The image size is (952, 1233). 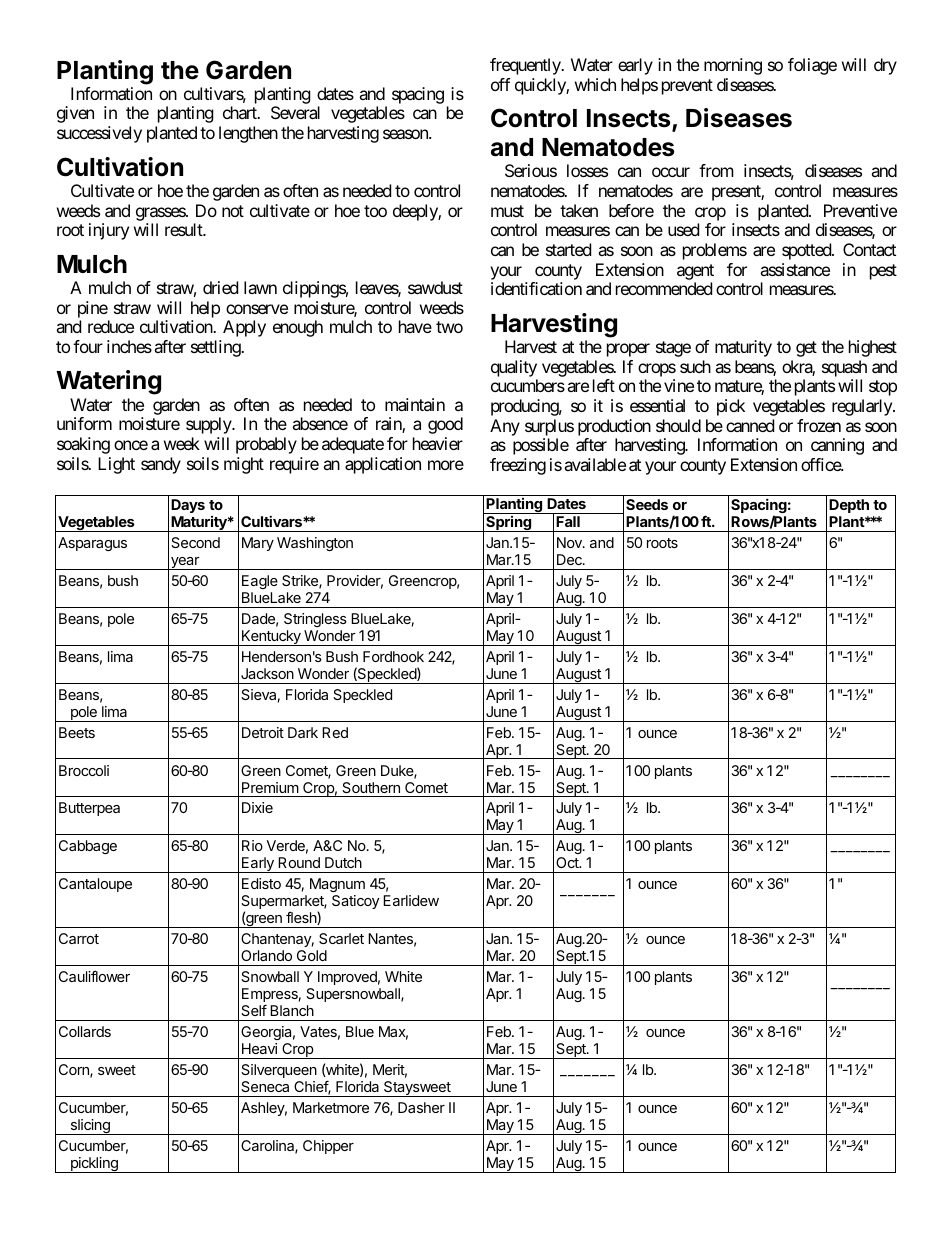 What do you see at coordinates (795, 269) in the image?
I see `assistance` at bounding box center [795, 269].
